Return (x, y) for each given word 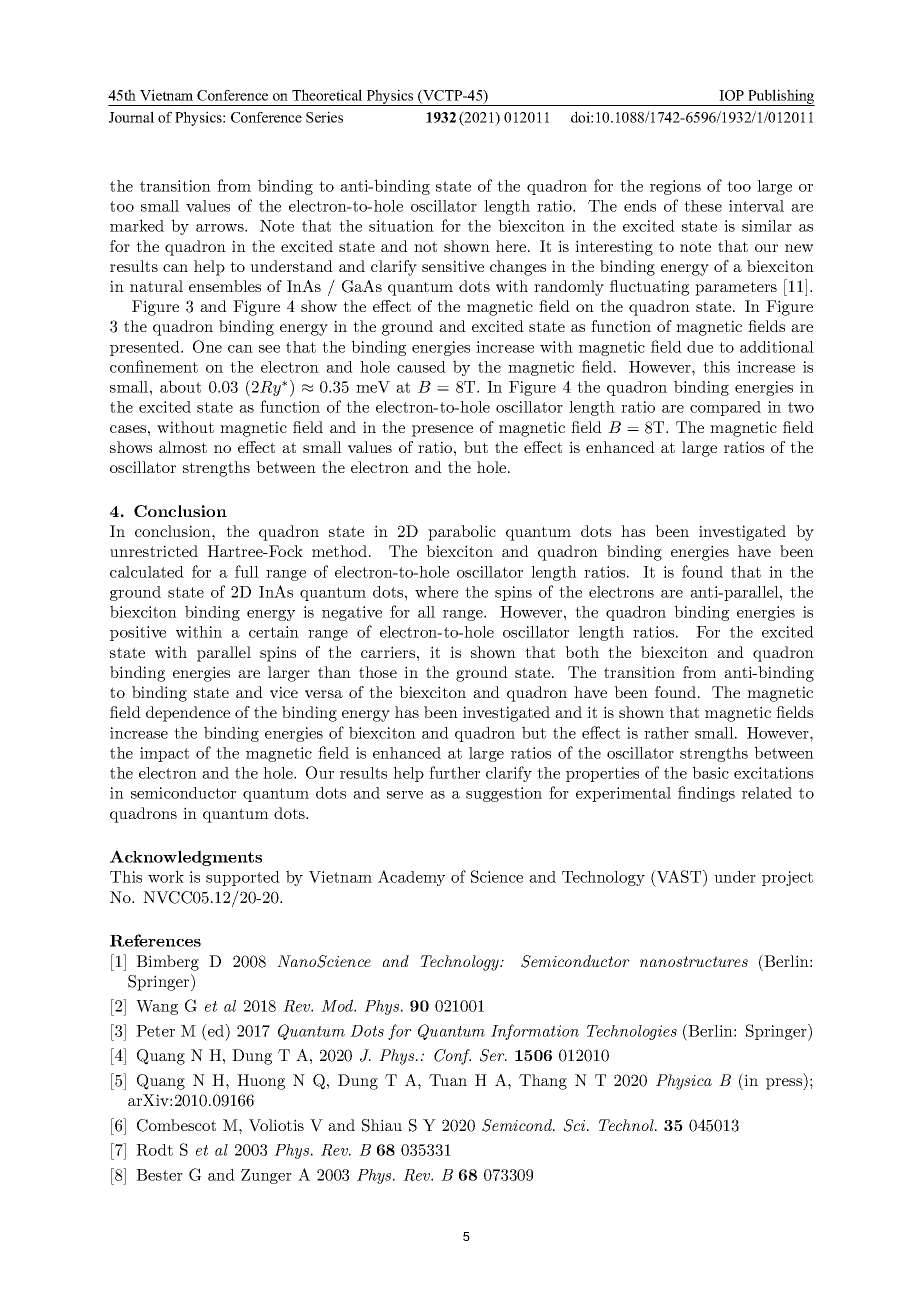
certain (274, 632)
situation (401, 226)
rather (666, 733)
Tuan (448, 1080)
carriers (388, 652)
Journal (131, 117)
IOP (731, 95)
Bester (159, 1175)
